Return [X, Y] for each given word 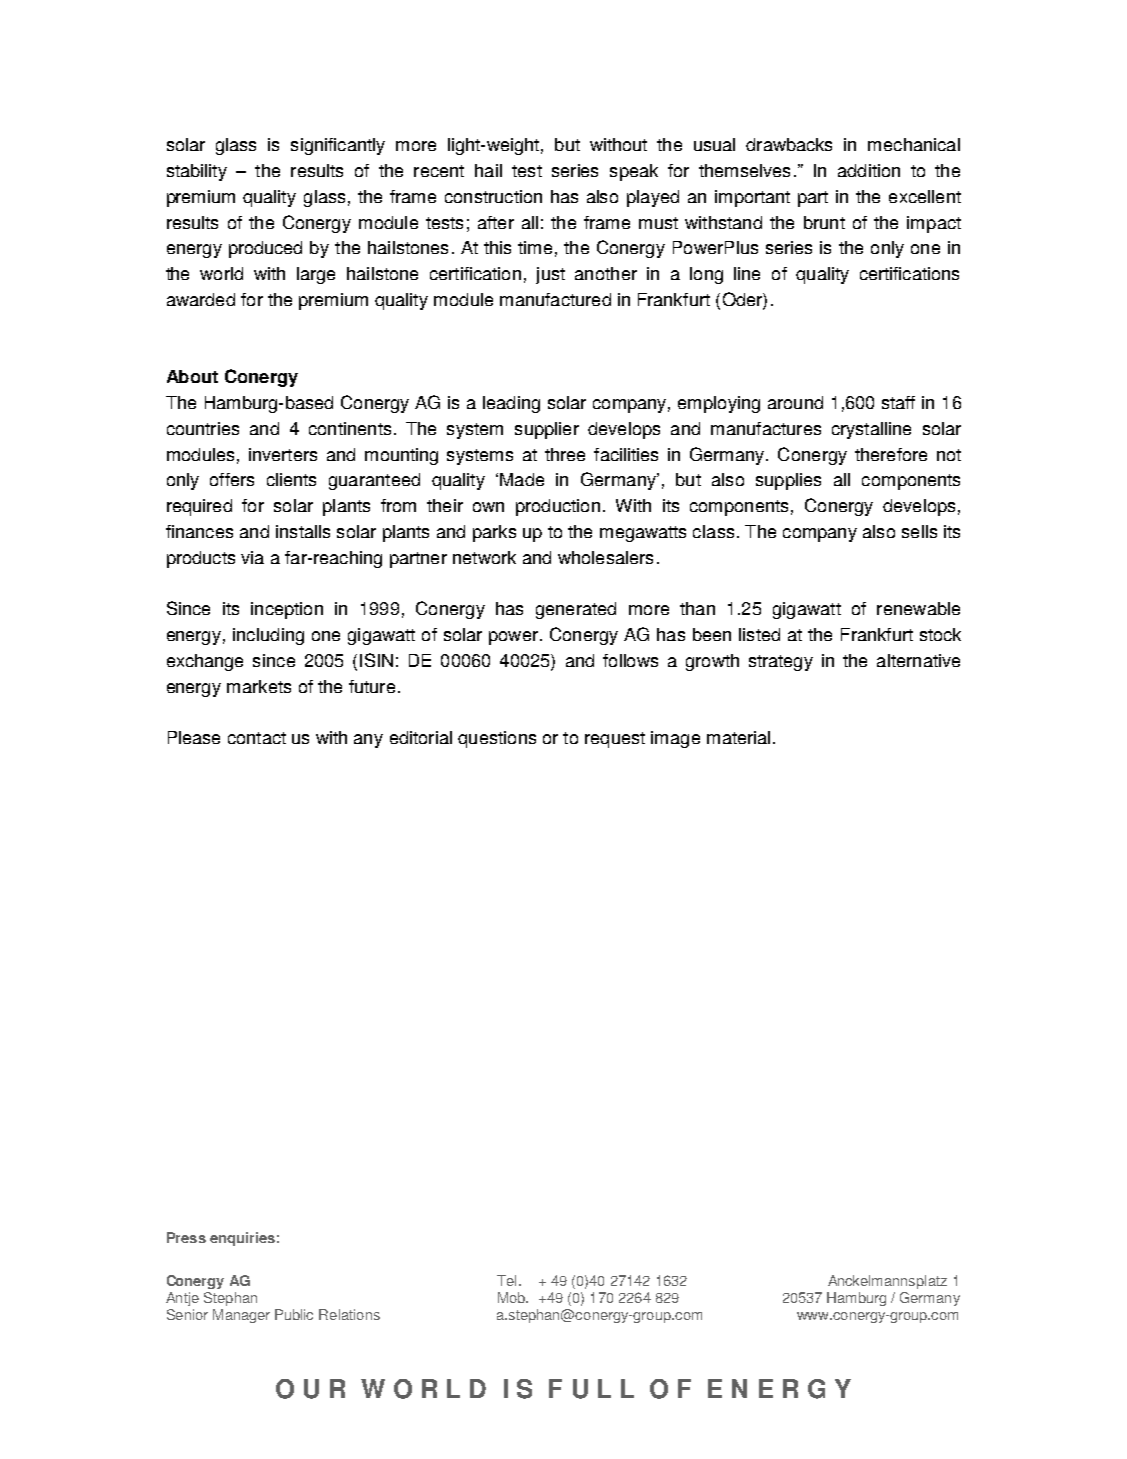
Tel [506, 1280]
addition [869, 170]
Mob [513, 1297]
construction [493, 196]
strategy [781, 663]
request [615, 740]
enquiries [242, 1239]
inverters [283, 454]
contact [257, 738]
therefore [891, 454]
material [738, 737]
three [565, 454]
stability [197, 172]
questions [497, 739]
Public [294, 1314]
